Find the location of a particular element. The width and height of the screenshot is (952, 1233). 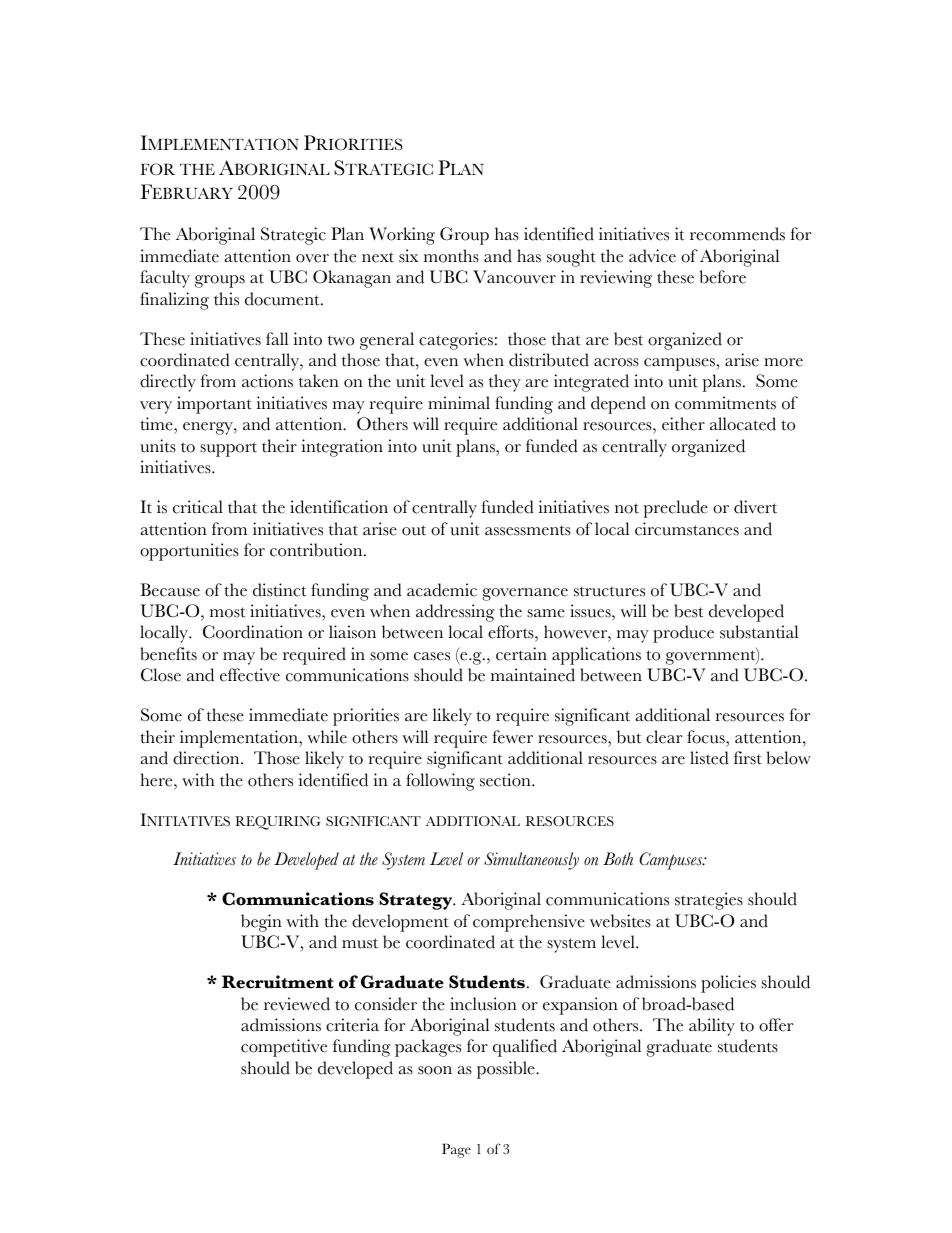

months is located at coordinates (451, 256).
